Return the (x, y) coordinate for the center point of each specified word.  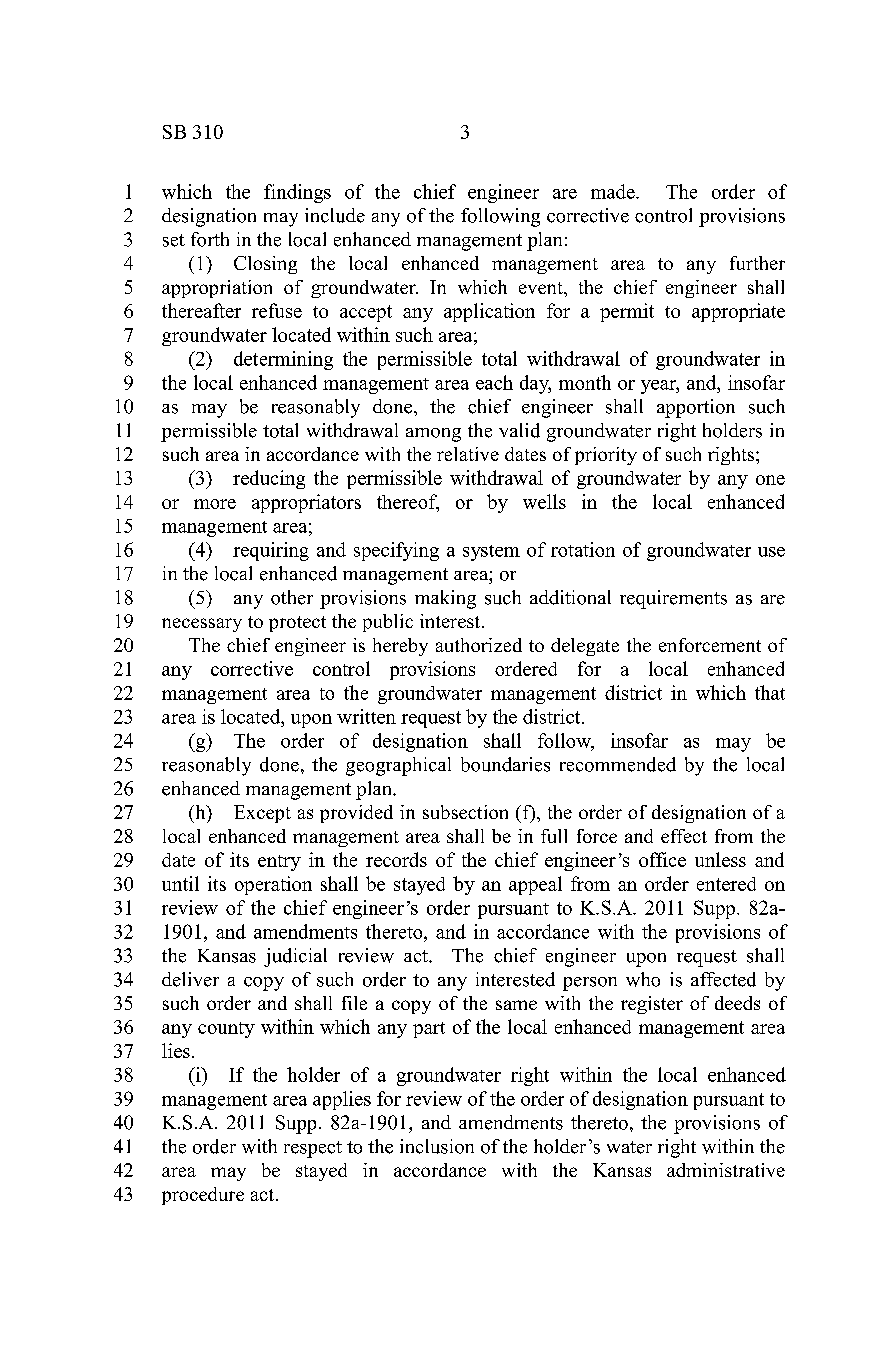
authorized (479, 645)
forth (210, 239)
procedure (203, 1196)
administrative (726, 1170)
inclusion (437, 1146)
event (542, 288)
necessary (202, 625)
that (770, 692)
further (757, 263)
